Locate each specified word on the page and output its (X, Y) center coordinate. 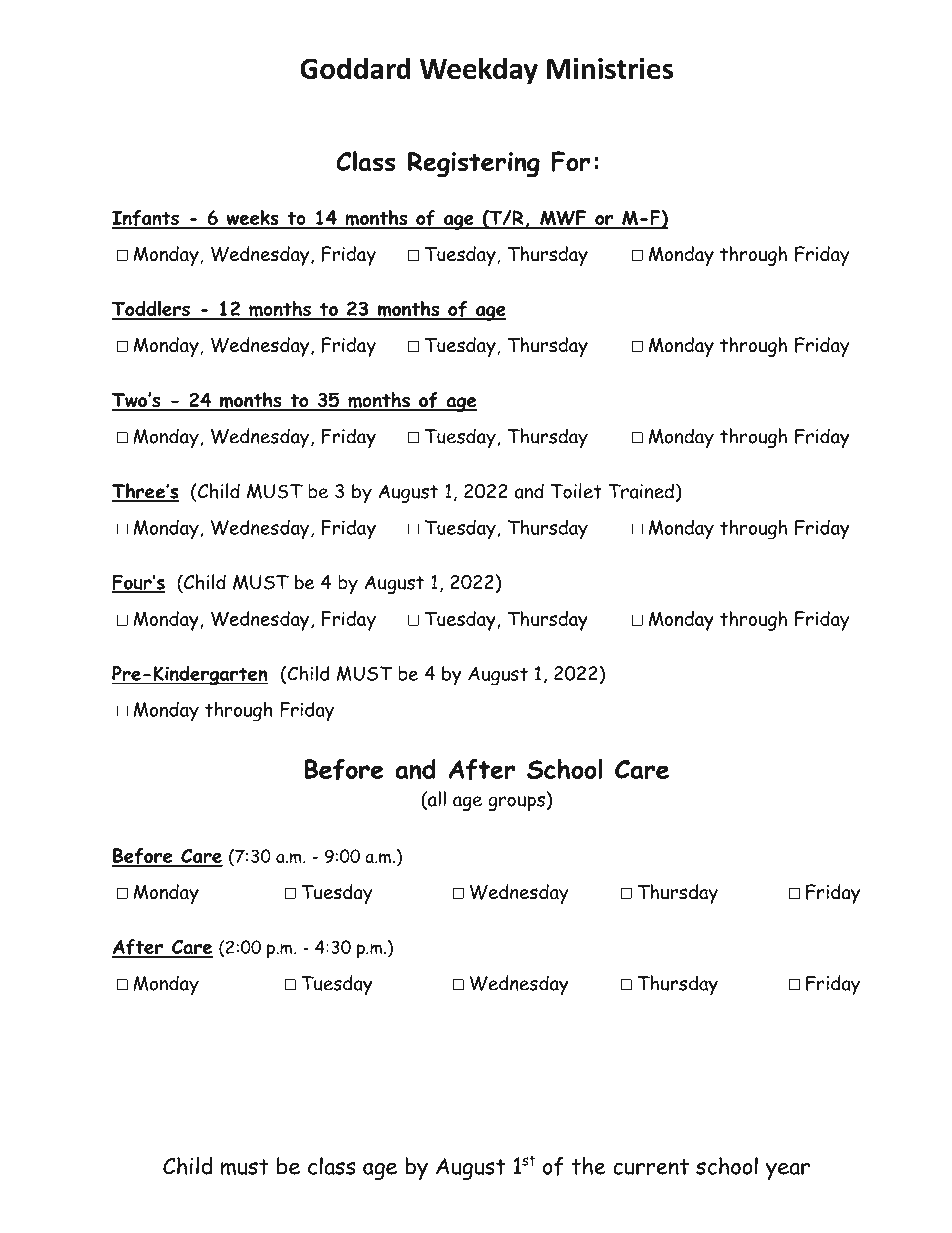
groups (516, 803)
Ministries (610, 68)
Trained (641, 491)
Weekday (479, 71)
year (788, 1171)
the (588, 1166)
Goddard (355, 68)
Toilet (576, 491)
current (651, 1167)
